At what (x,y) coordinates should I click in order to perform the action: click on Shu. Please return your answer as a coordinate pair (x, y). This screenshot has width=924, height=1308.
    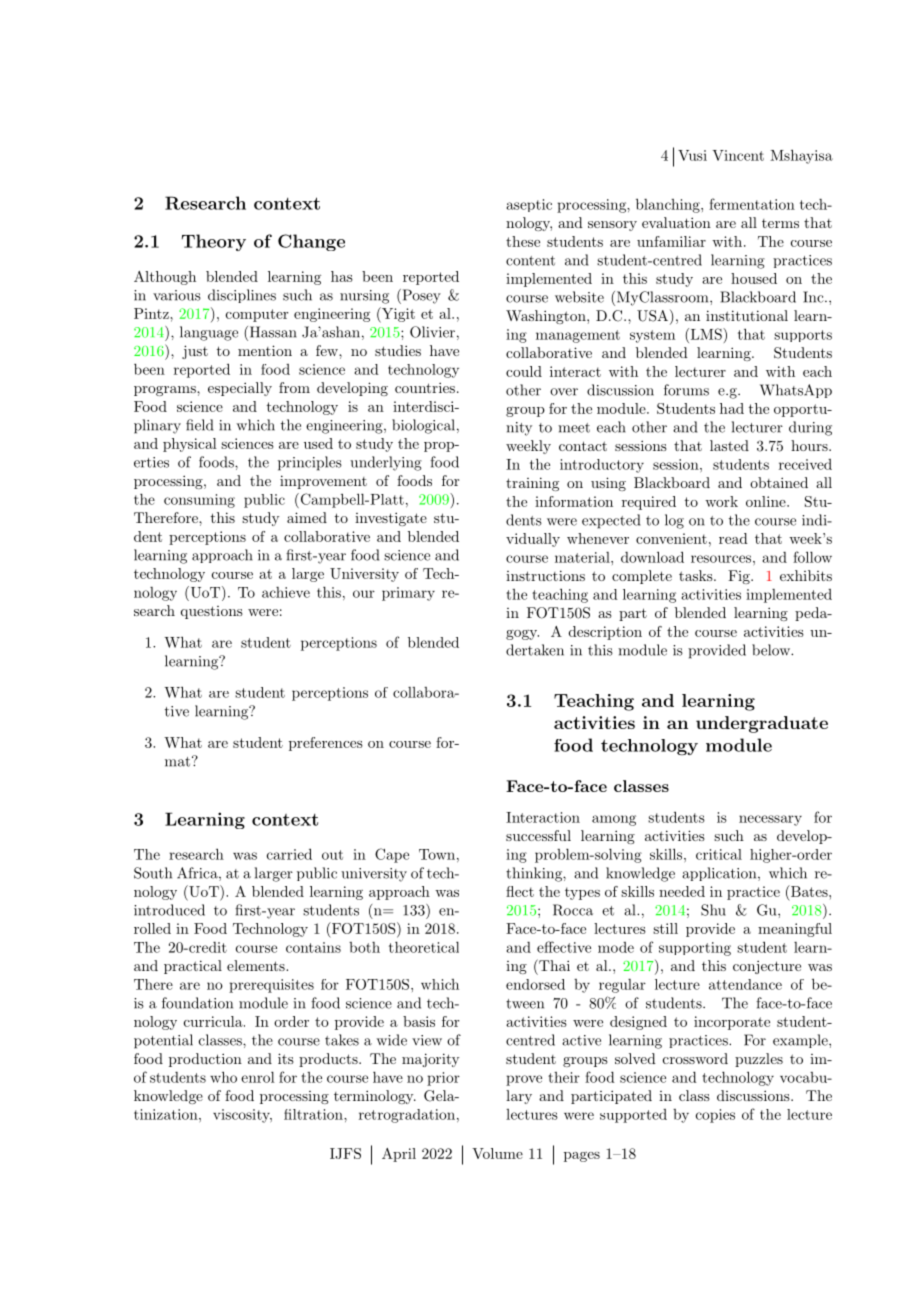
    Looking at the image, I should click on (713, 910).
